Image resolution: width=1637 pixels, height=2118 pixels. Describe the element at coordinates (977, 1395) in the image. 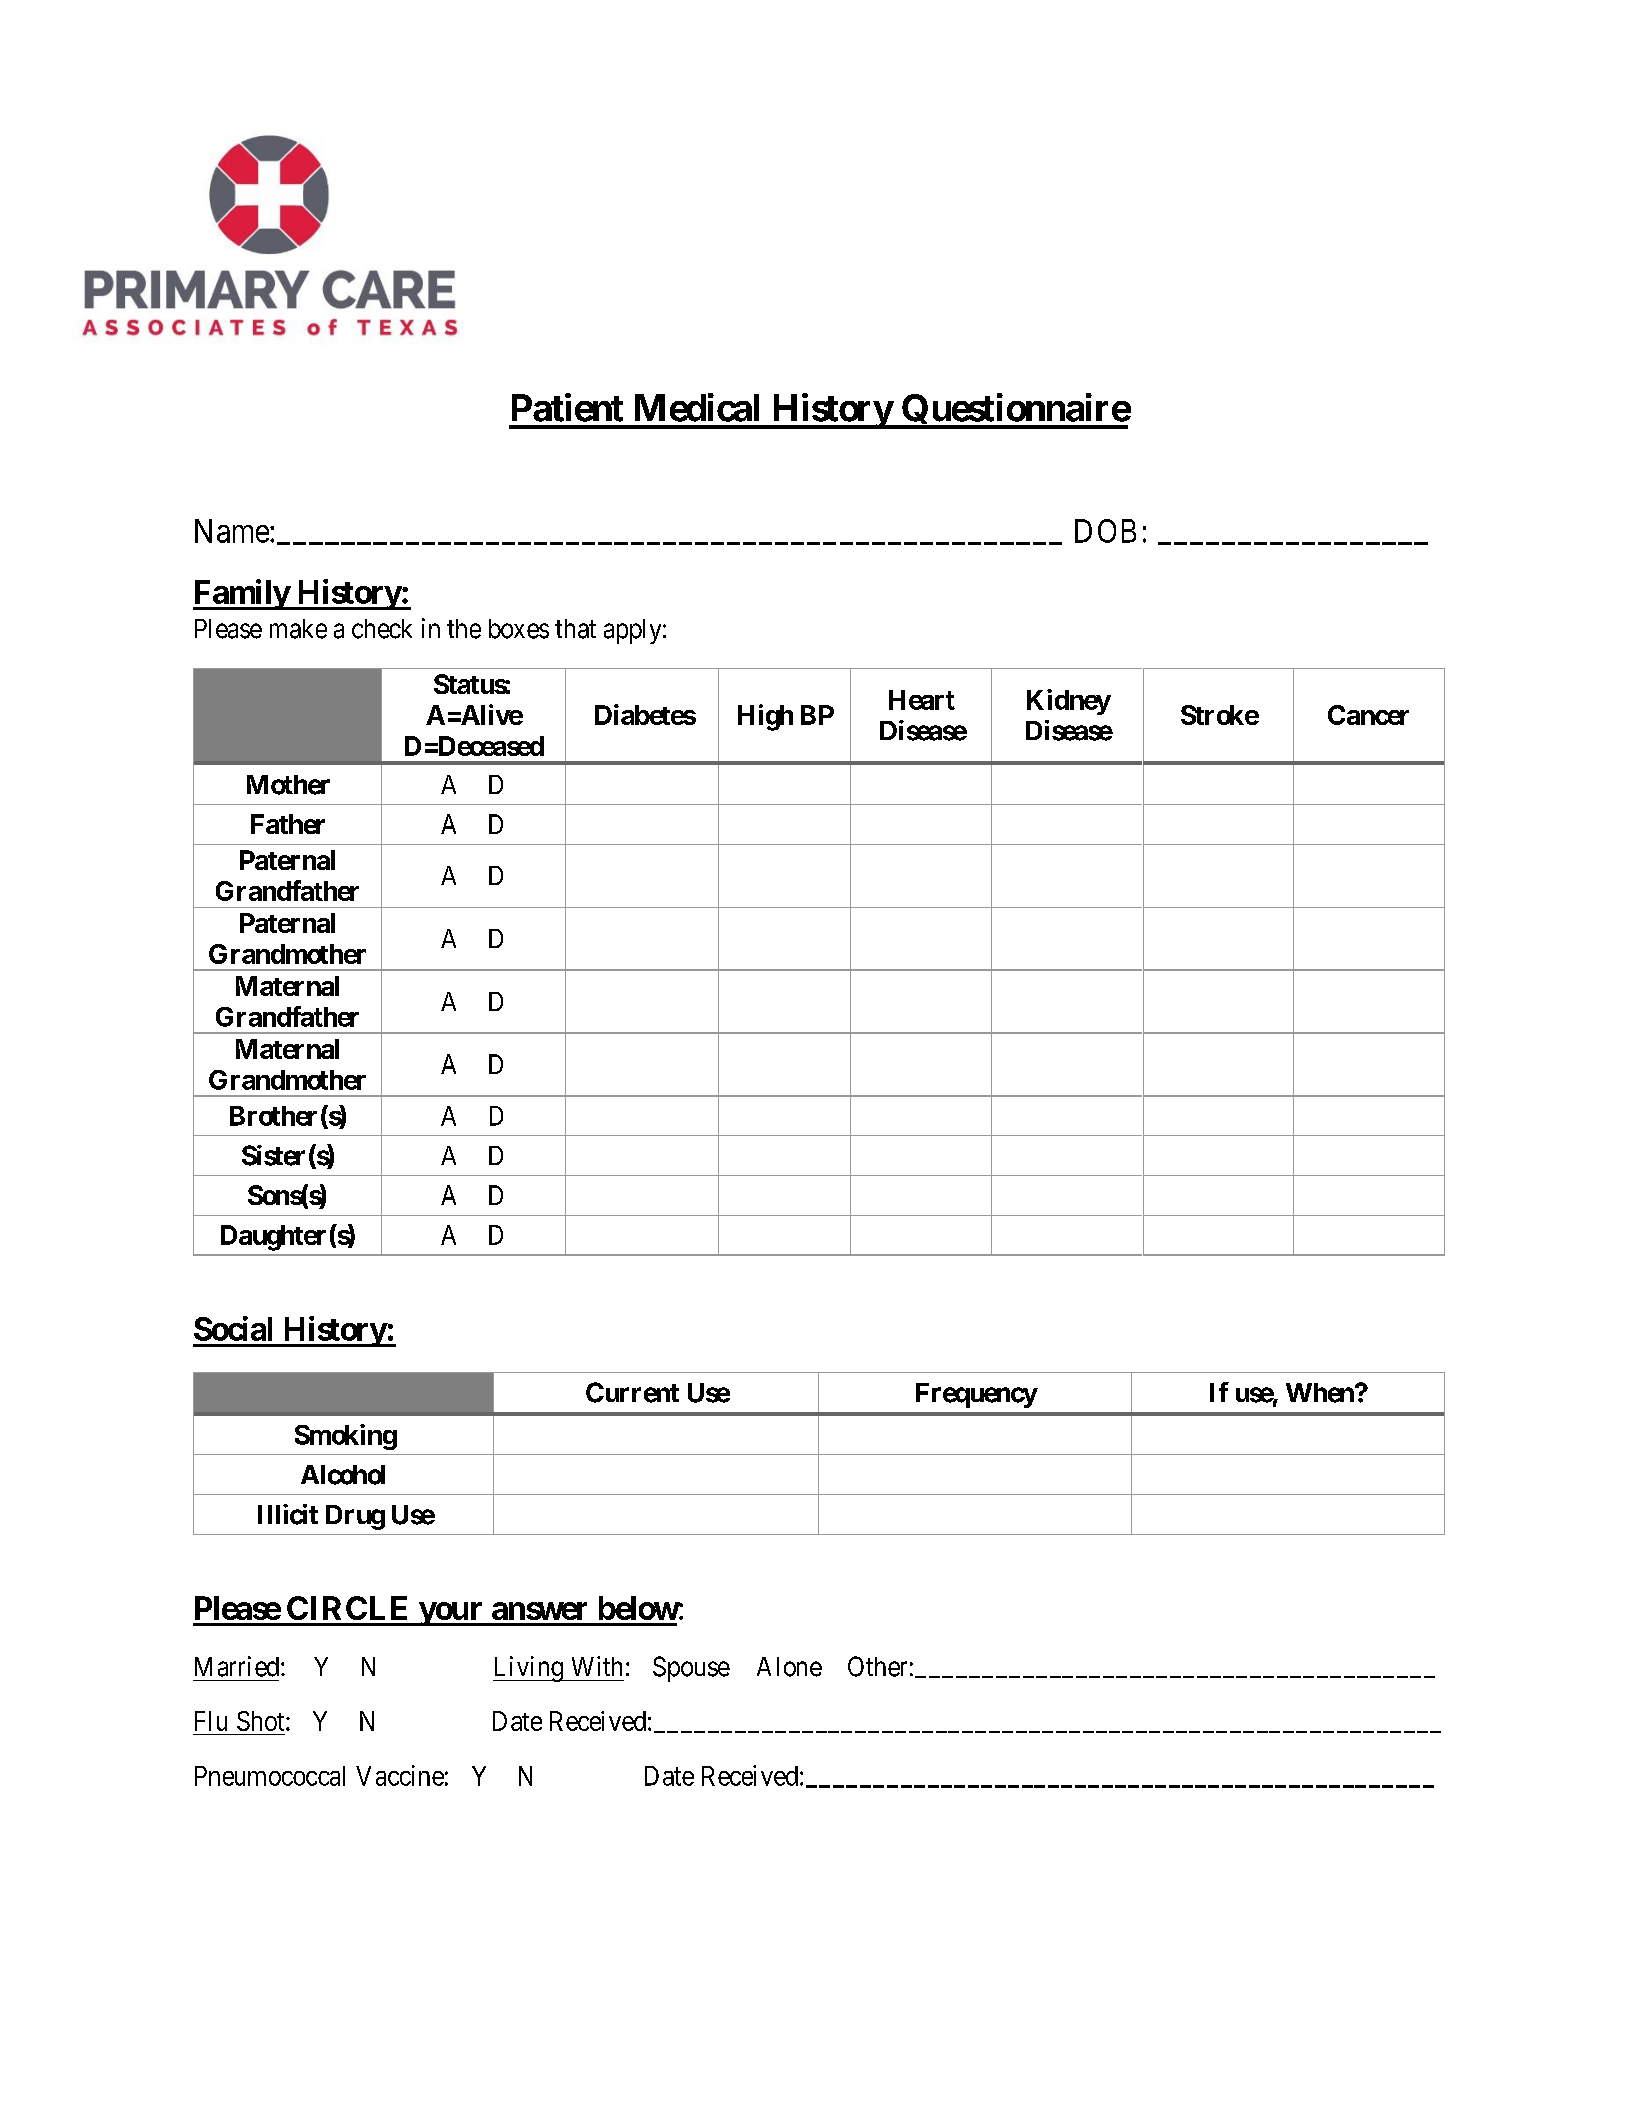

I see `Frequency` at that location.
